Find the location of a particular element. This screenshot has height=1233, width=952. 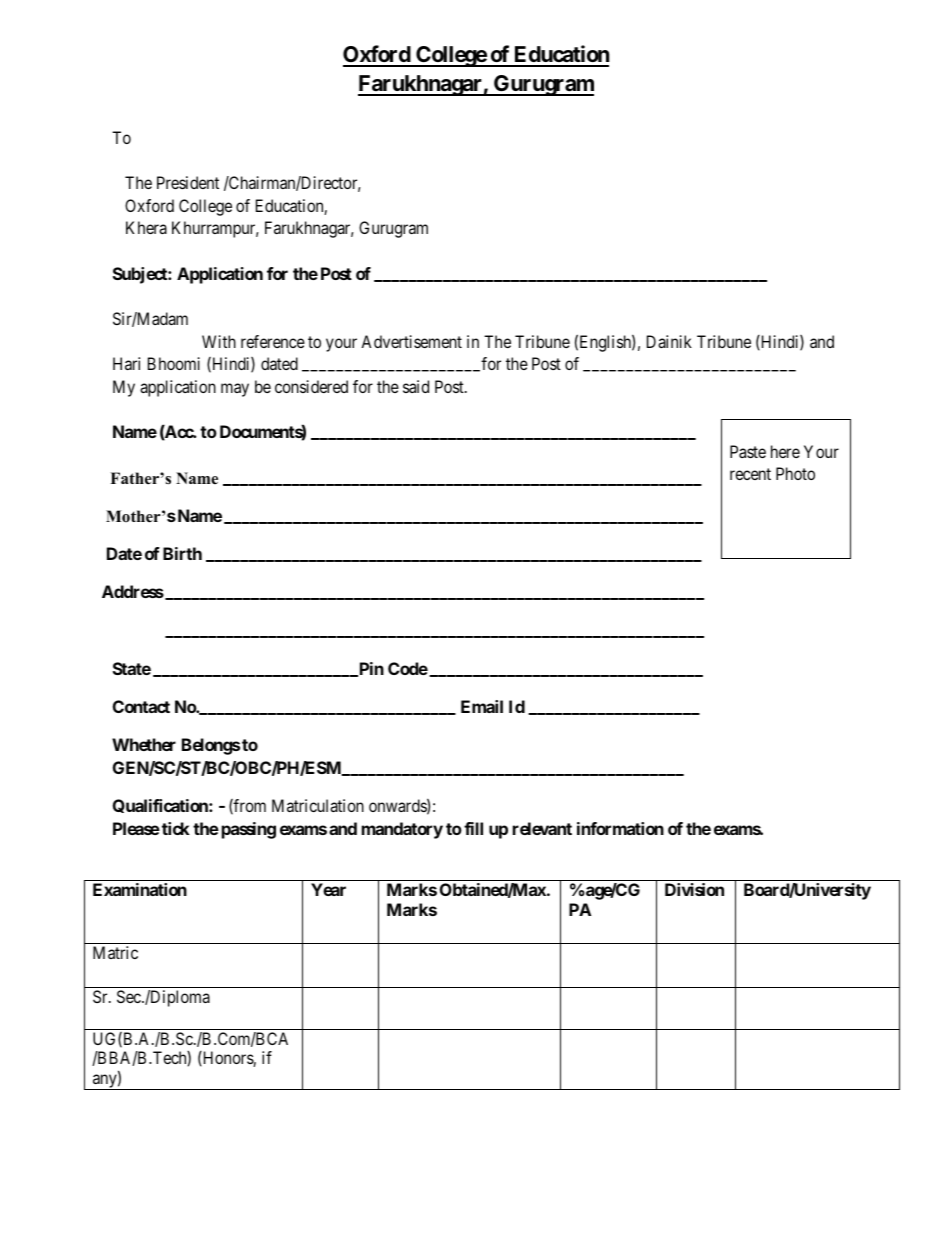

fill is located at coordinates (473, 828).
